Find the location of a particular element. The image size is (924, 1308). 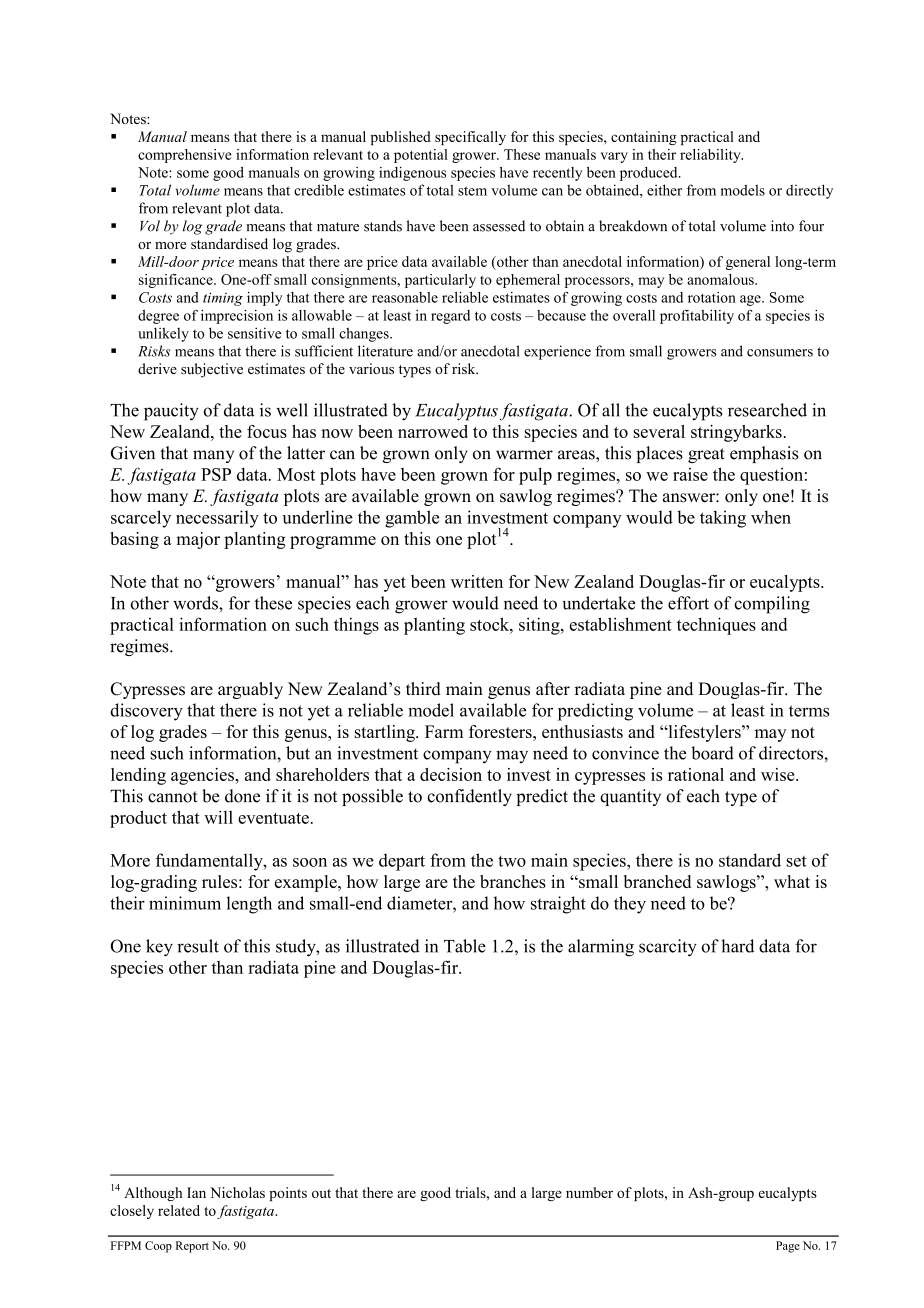

Ian is located at coordinates (196, 1192).
